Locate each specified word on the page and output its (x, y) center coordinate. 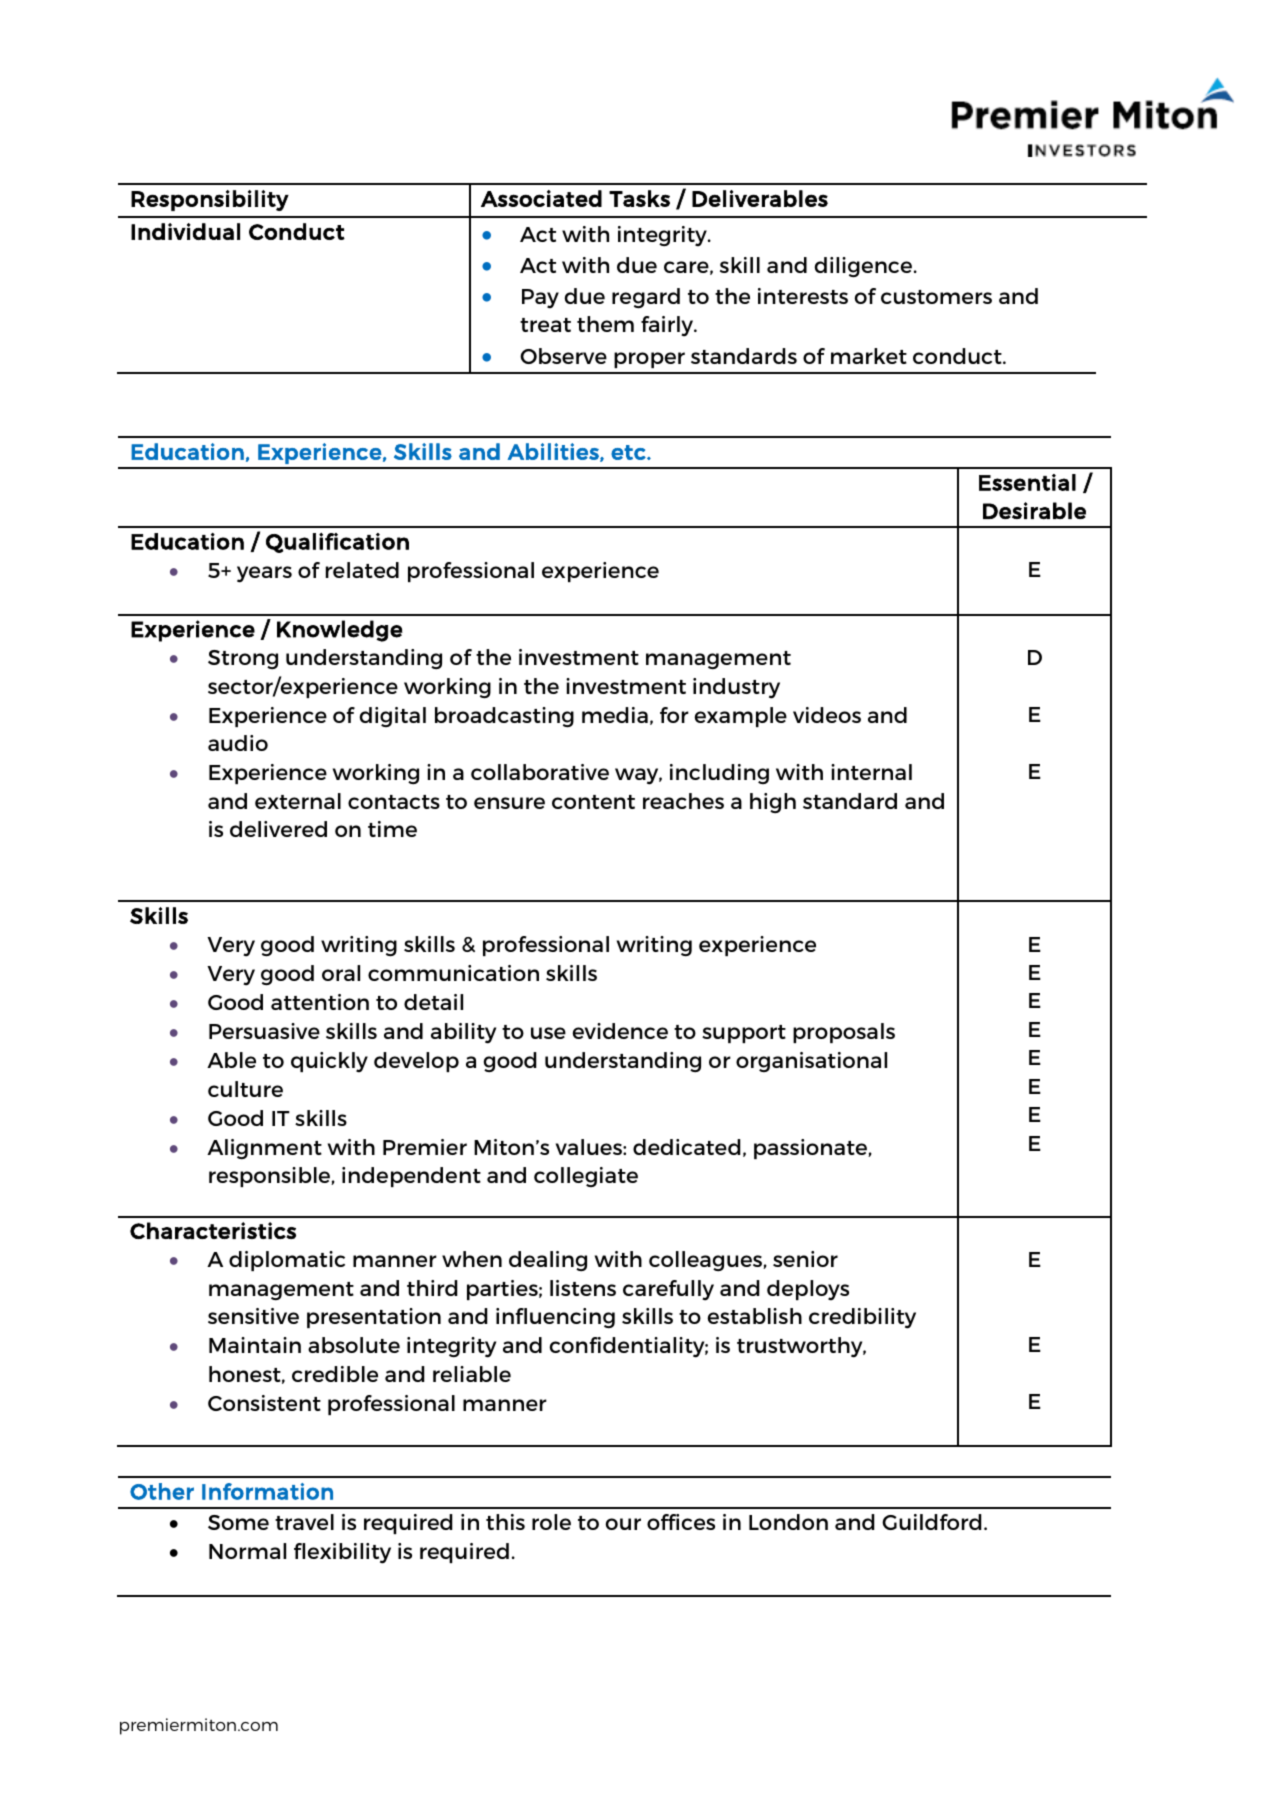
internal (871, 772)
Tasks (639, 198)
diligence (864, 267)
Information (267, 1491)
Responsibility (210, 200)
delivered (278, 829)
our (623, 1524)
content (593, 802)
